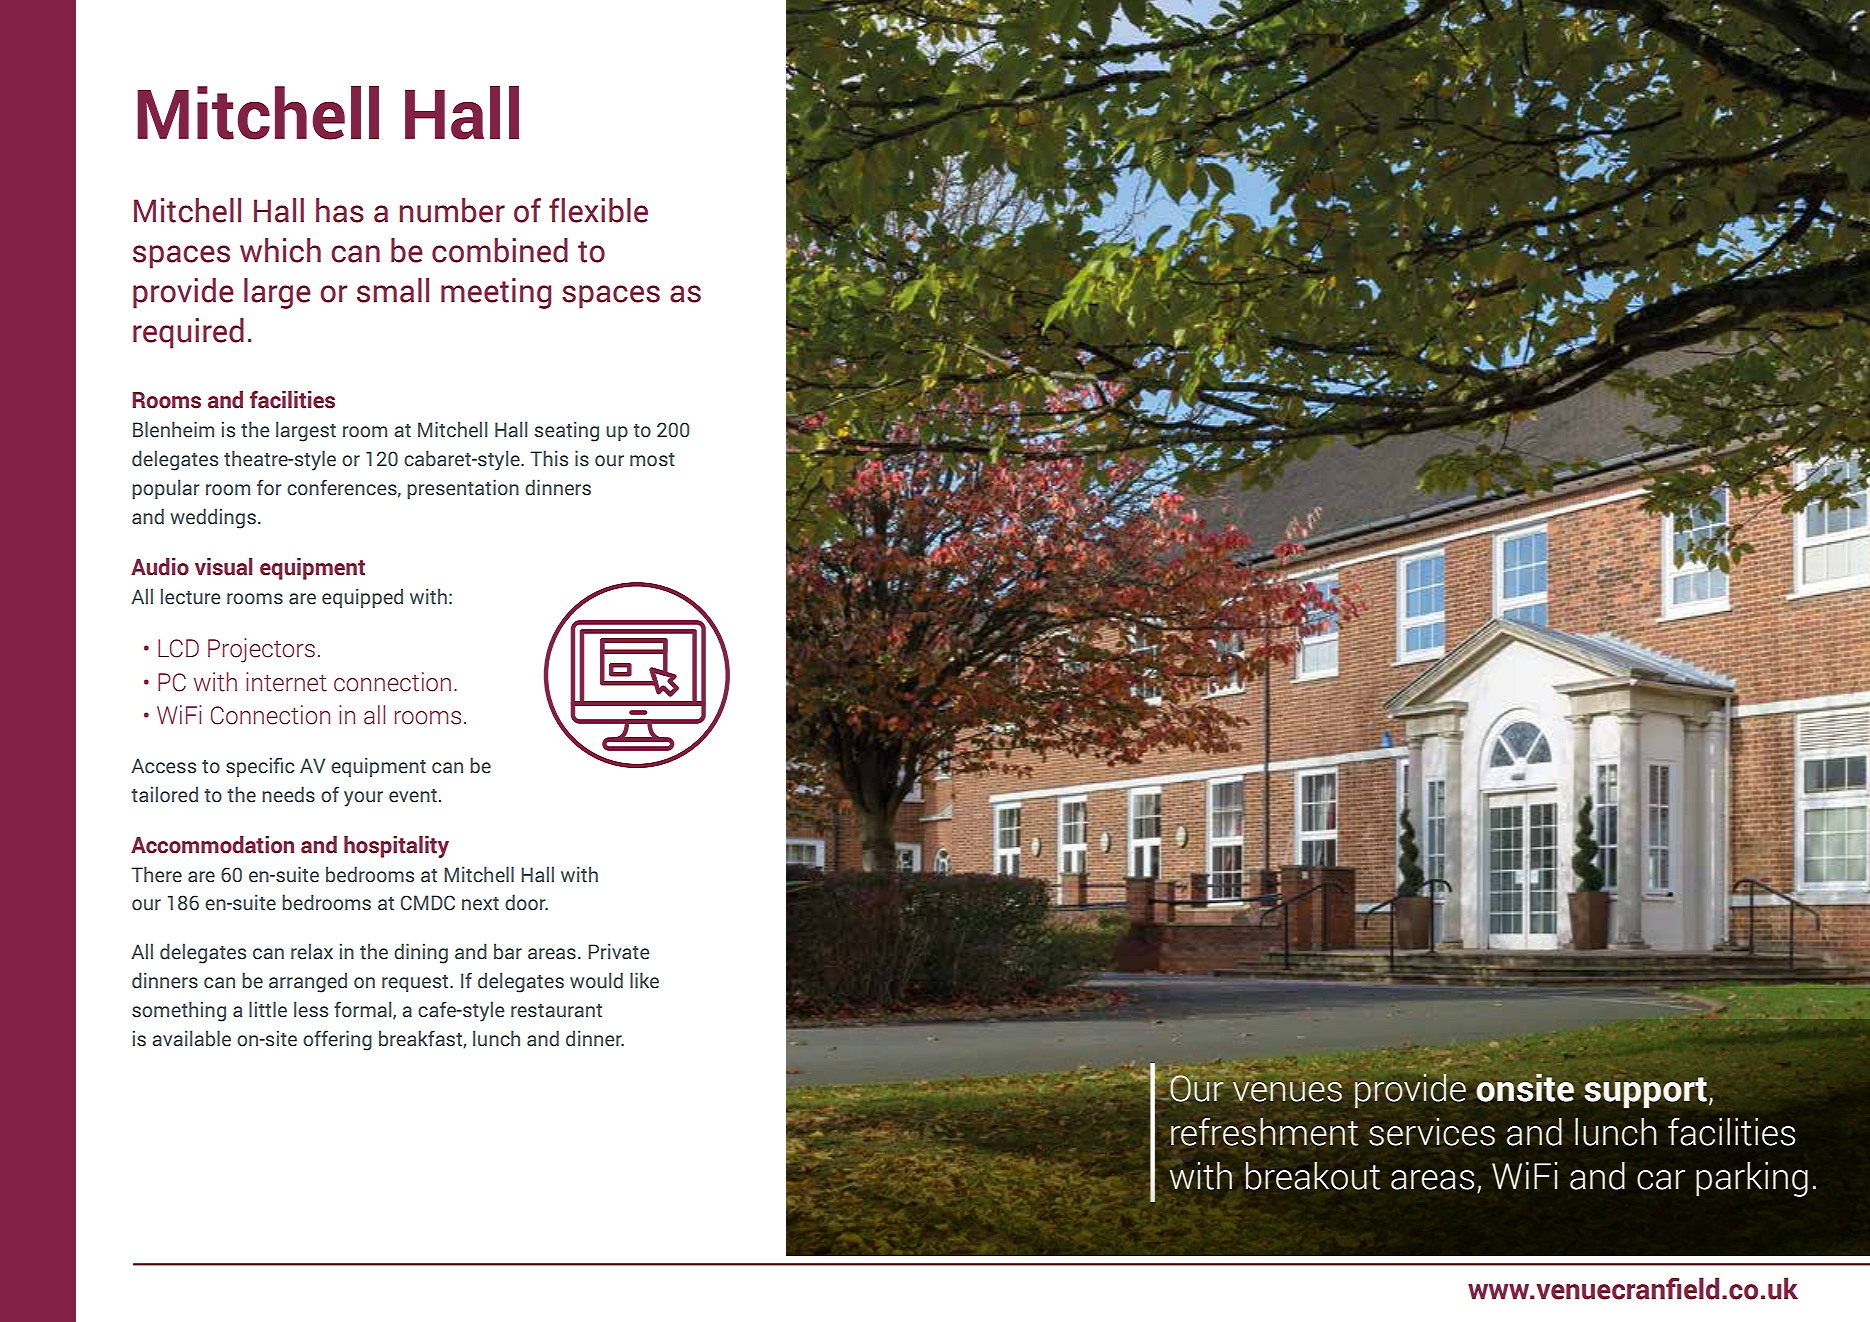  Describe the element at coordinates (337, 1040) in the page. I see `offering` at that location.
